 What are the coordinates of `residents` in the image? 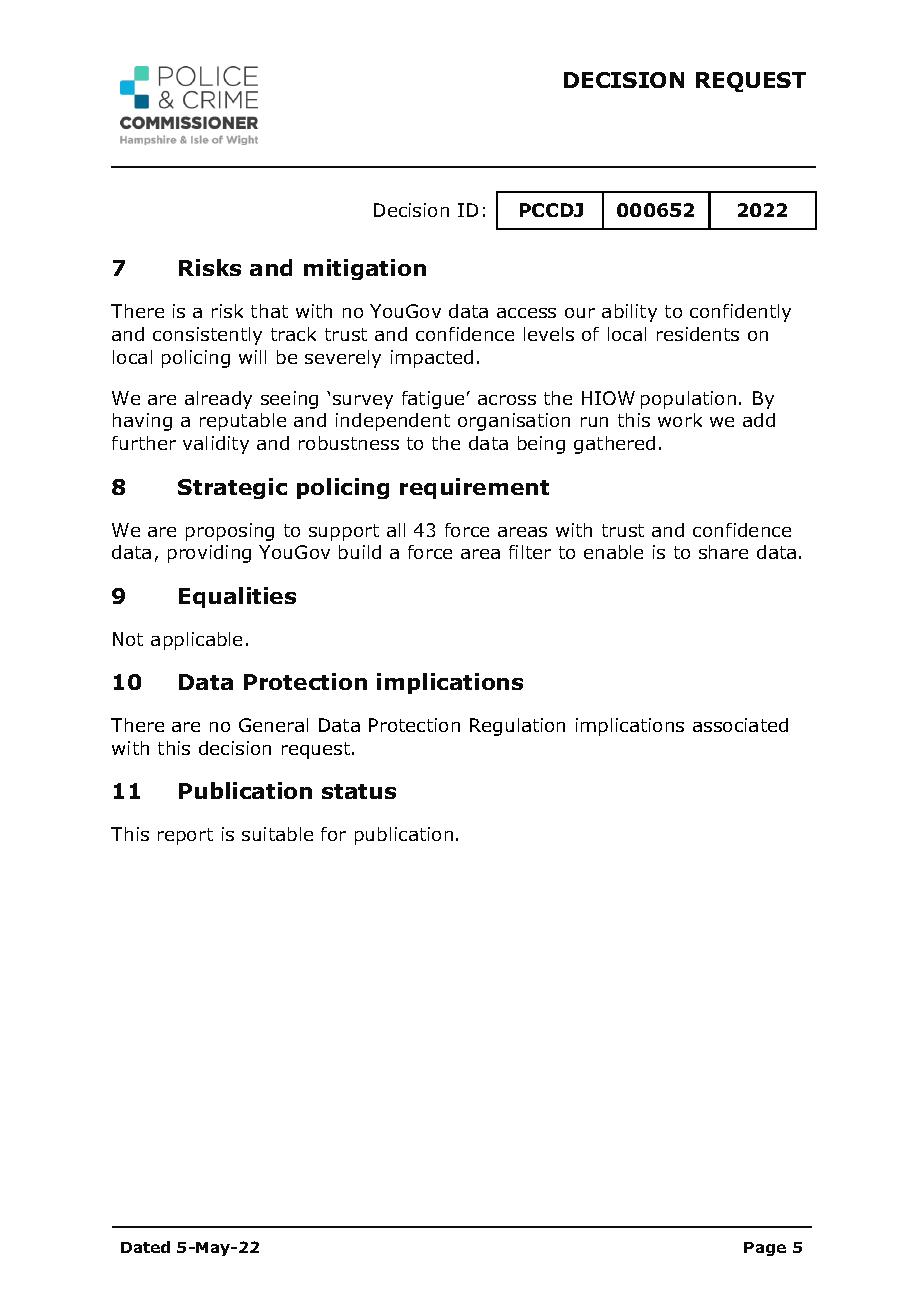 It's located at (698, 334).
